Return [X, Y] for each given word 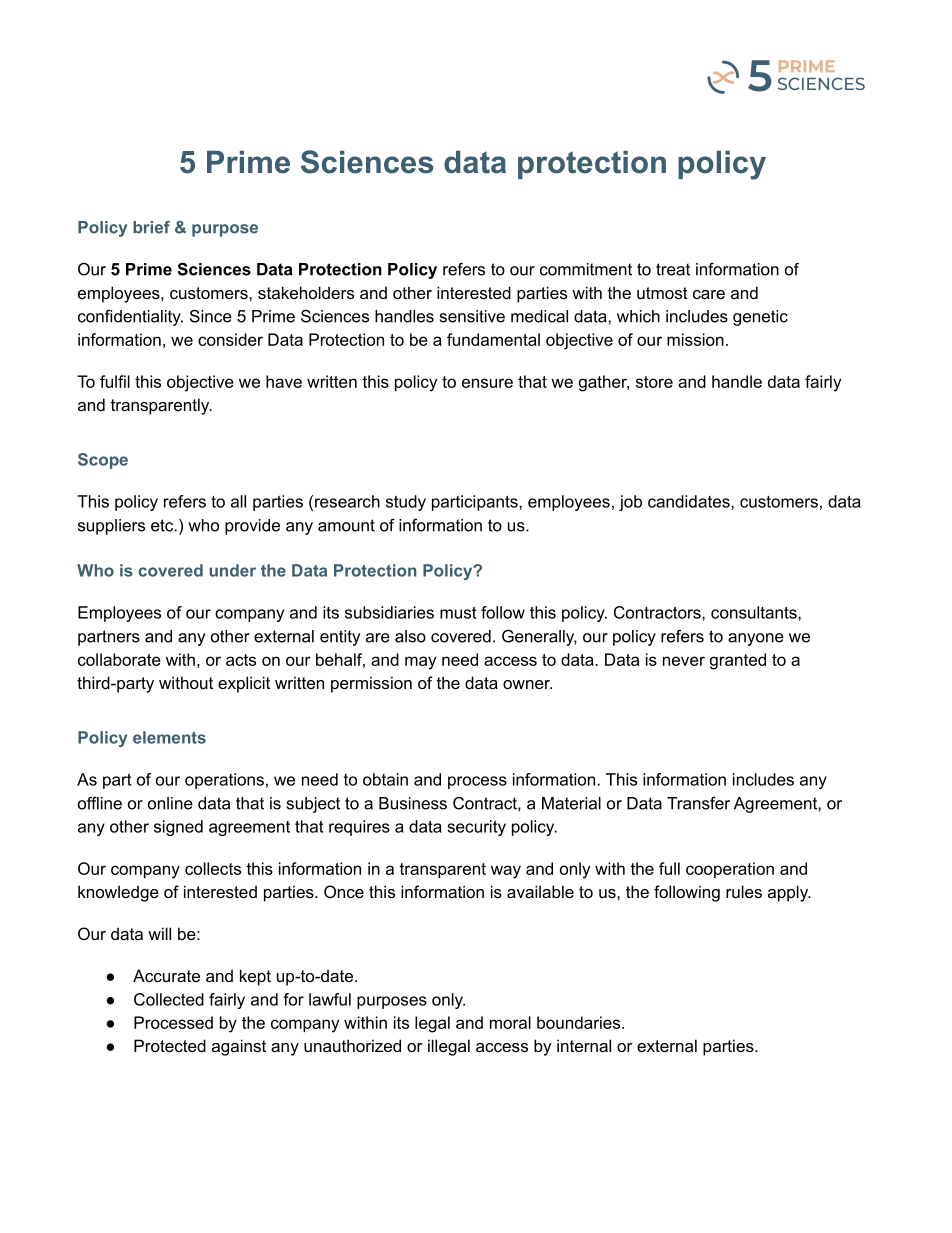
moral [510, 1022]
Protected [170, 1045]
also [410, 636]
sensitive [472, 316]
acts [241, 660]
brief [151, 227]
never [684, 661]
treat [673, 269]
